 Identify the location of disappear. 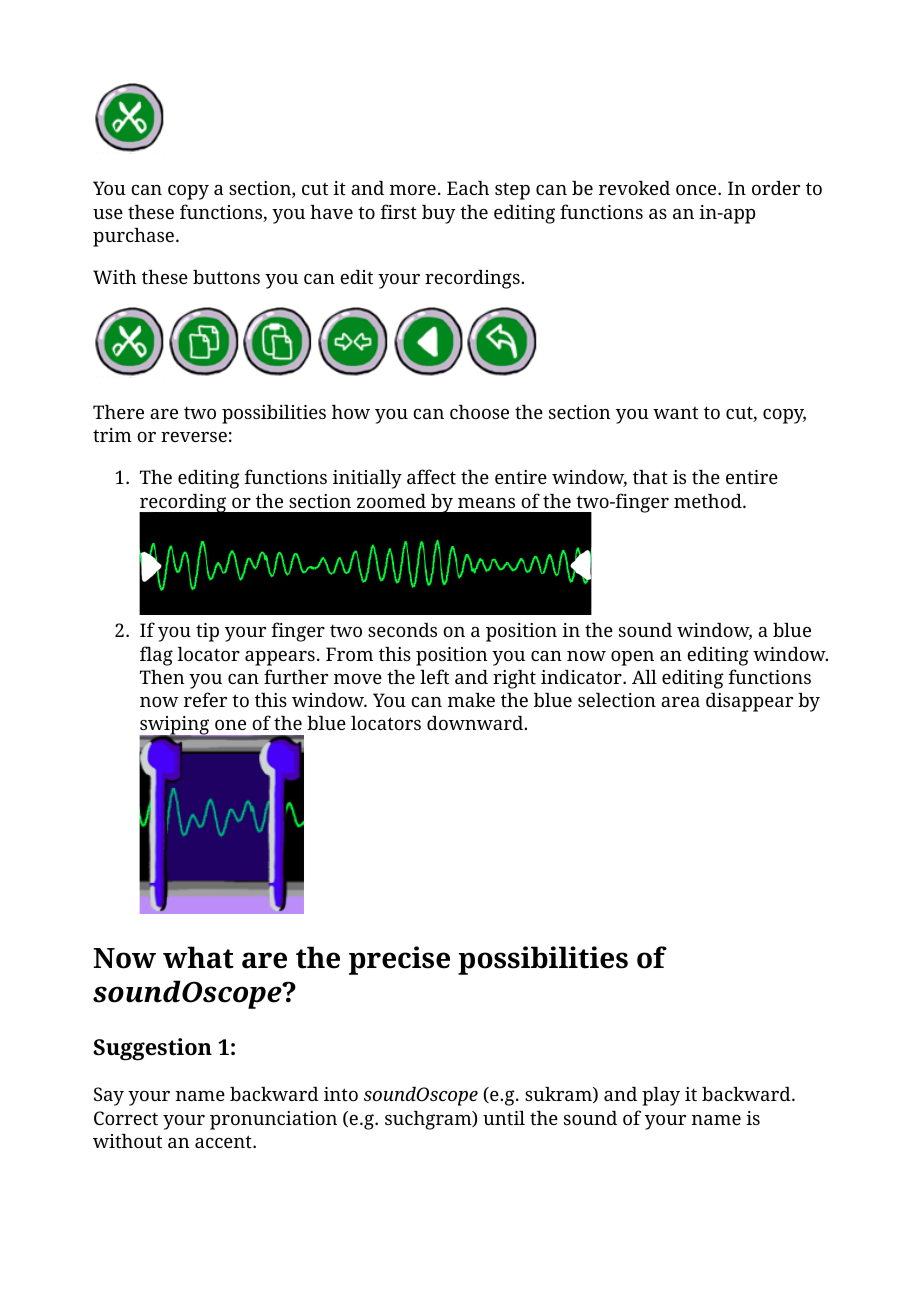
(749, 702).
